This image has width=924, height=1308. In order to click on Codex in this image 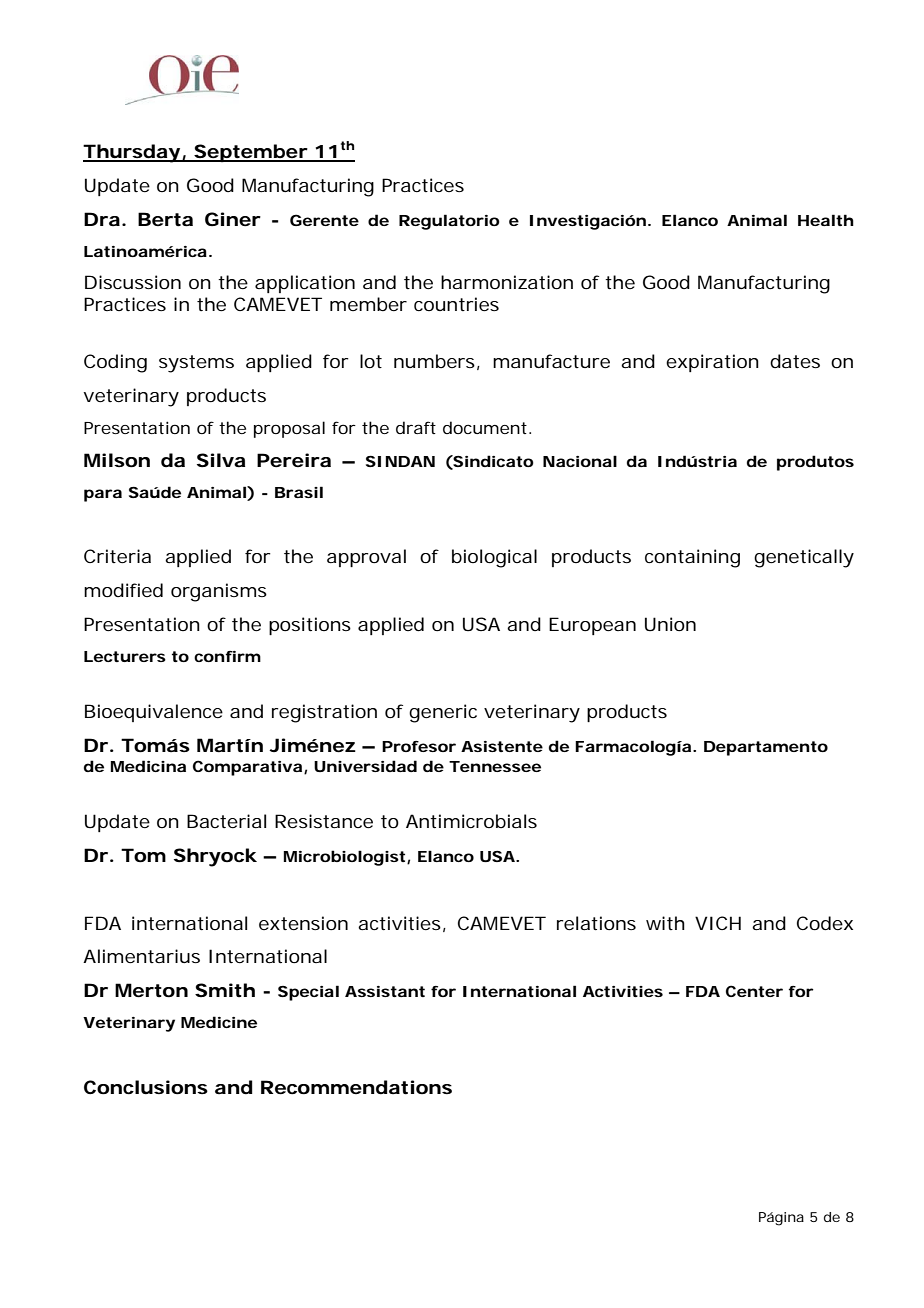, I will do `click(825, 923)`.
